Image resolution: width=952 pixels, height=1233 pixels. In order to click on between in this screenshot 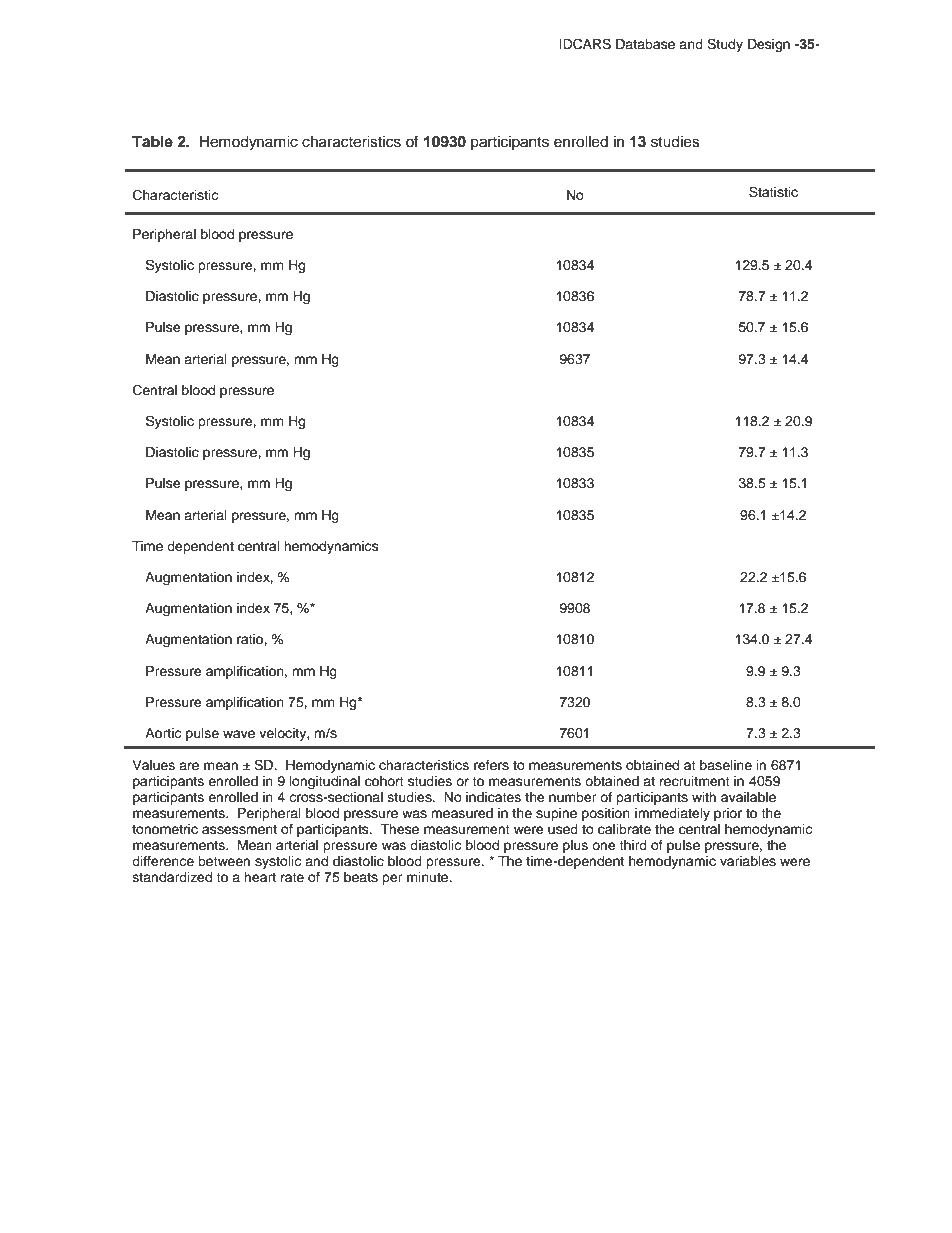, I will do `click(224, 861)`.
